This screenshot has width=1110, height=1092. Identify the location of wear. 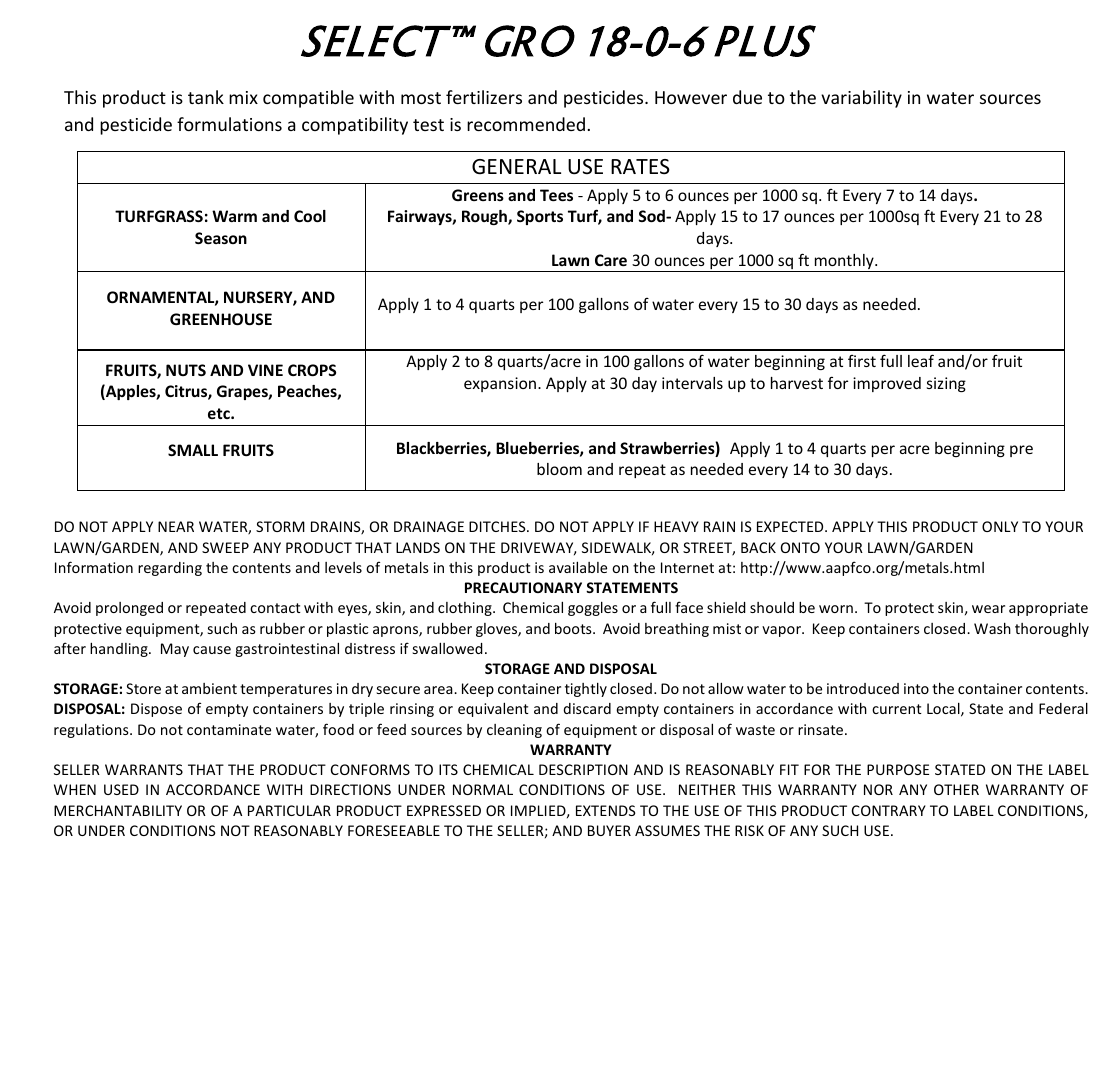
(988, 609).
